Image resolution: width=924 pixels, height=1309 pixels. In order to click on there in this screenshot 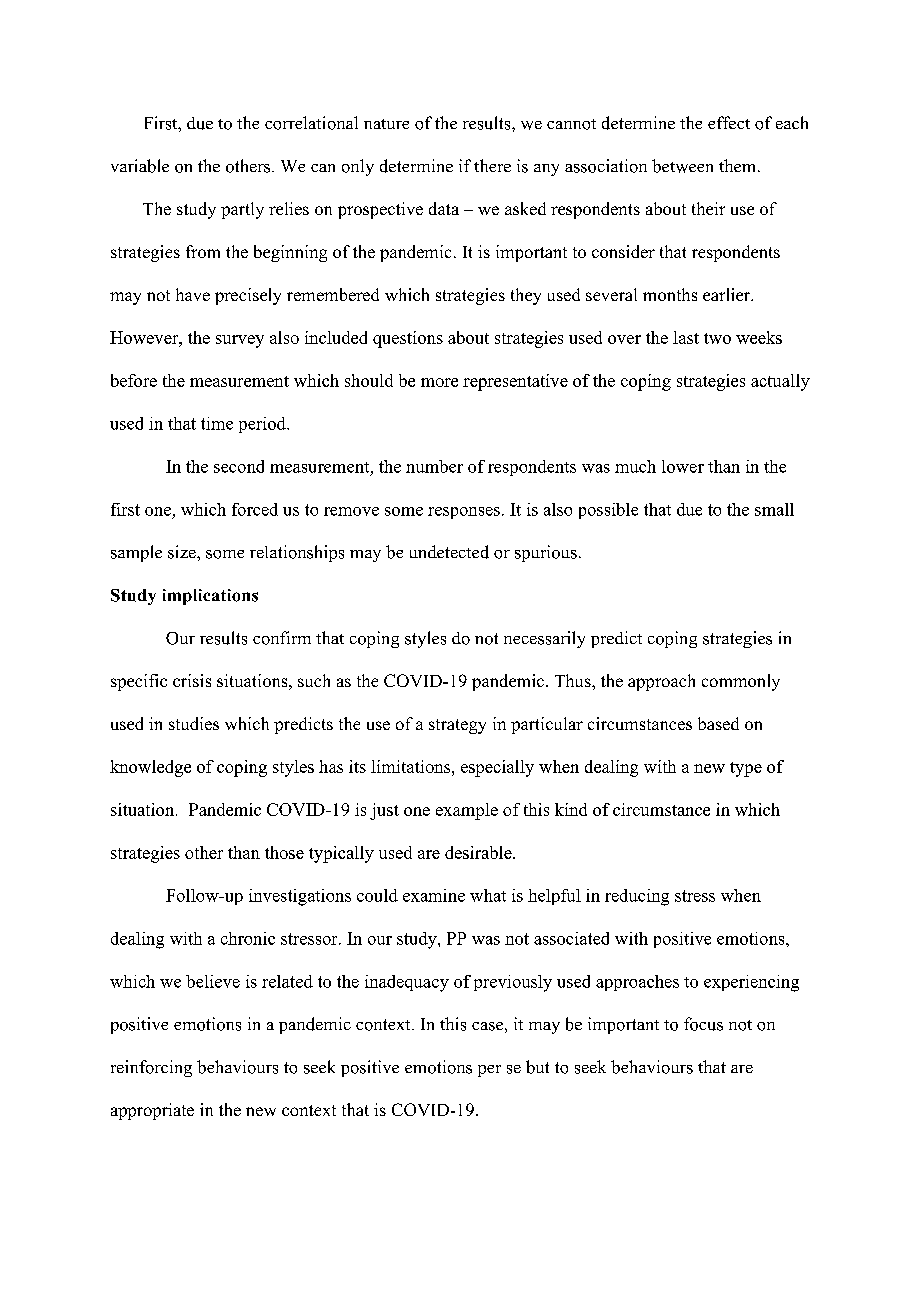, I will do `click(492, 165)`.
